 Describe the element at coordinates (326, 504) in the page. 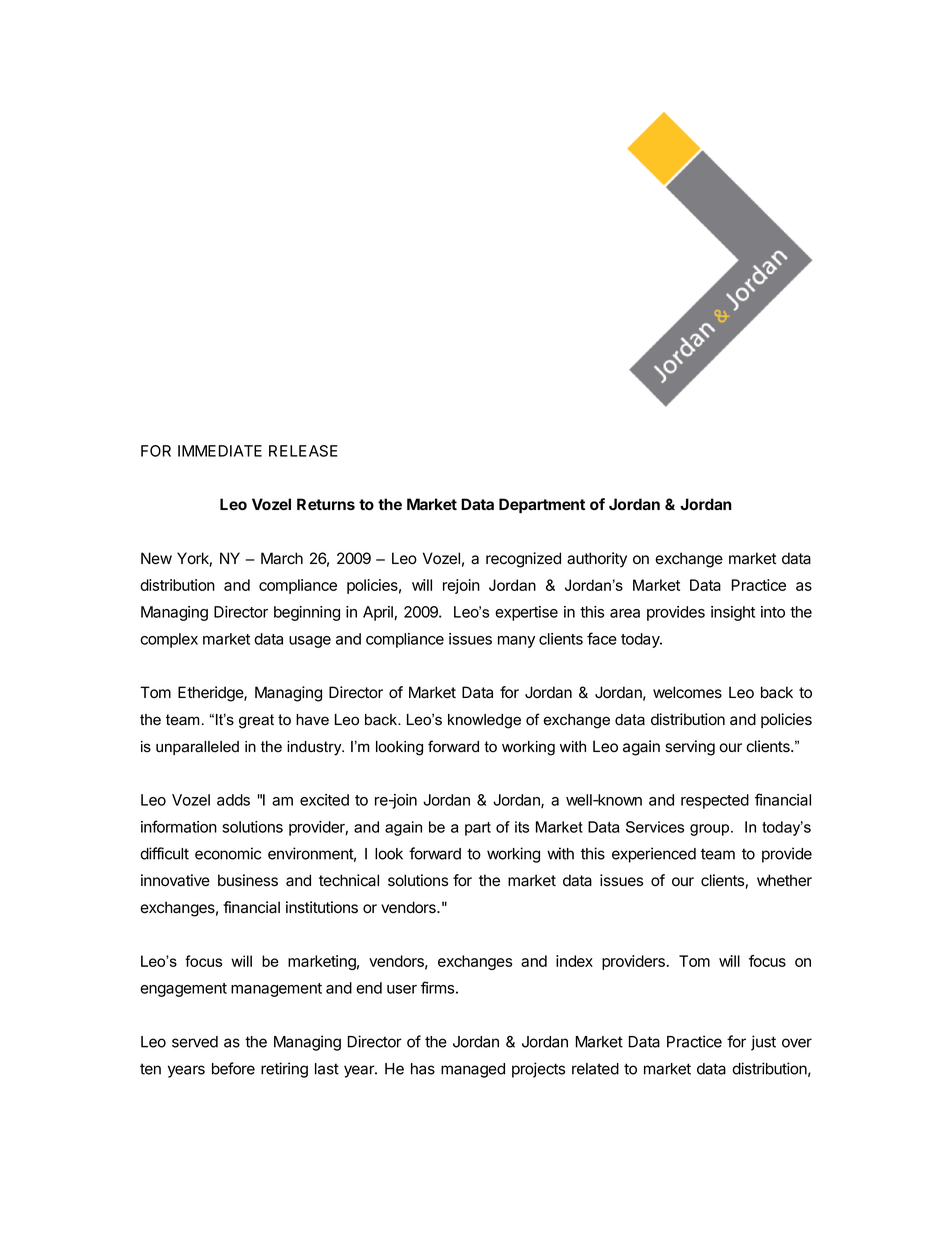

I see `Returns` at that location.
